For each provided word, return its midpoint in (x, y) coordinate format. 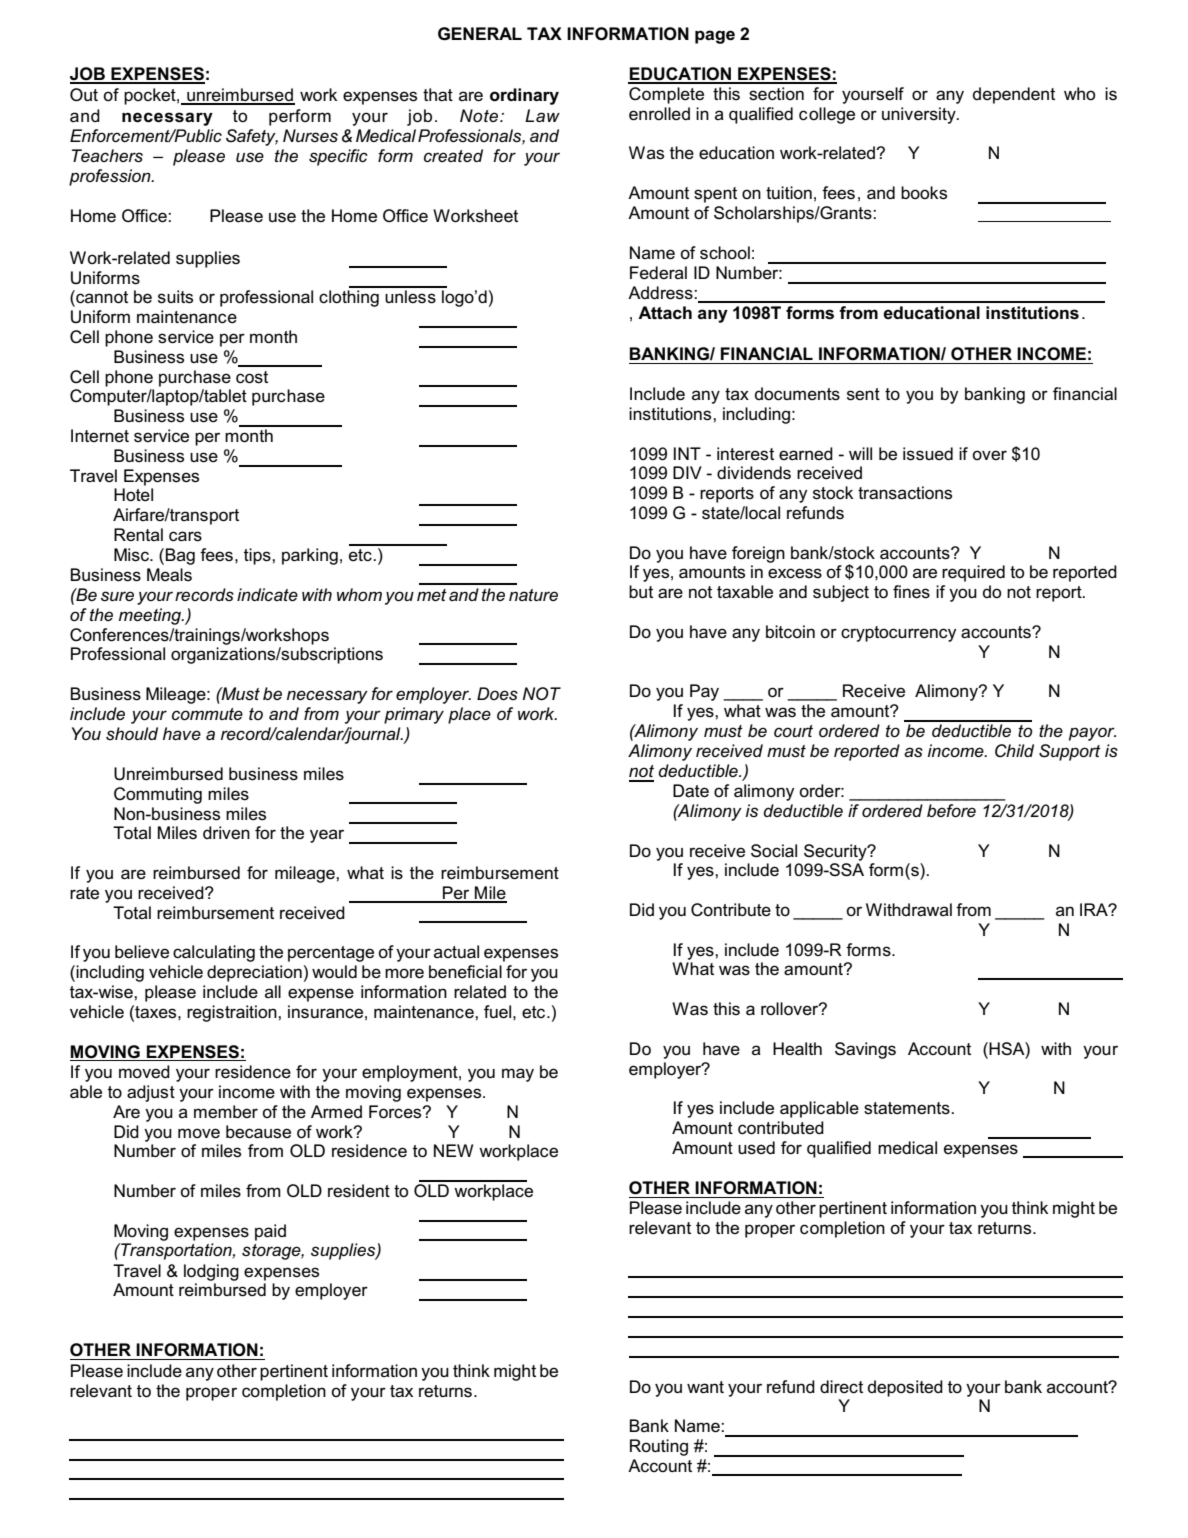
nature (533, 595)
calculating (214, 953)
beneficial (465, 972)
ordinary (524, 96)
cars (185, 536)
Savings (865, 1050)
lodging (211, 1272)
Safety (252, 137)
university (920, 115)
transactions (905, 493)
